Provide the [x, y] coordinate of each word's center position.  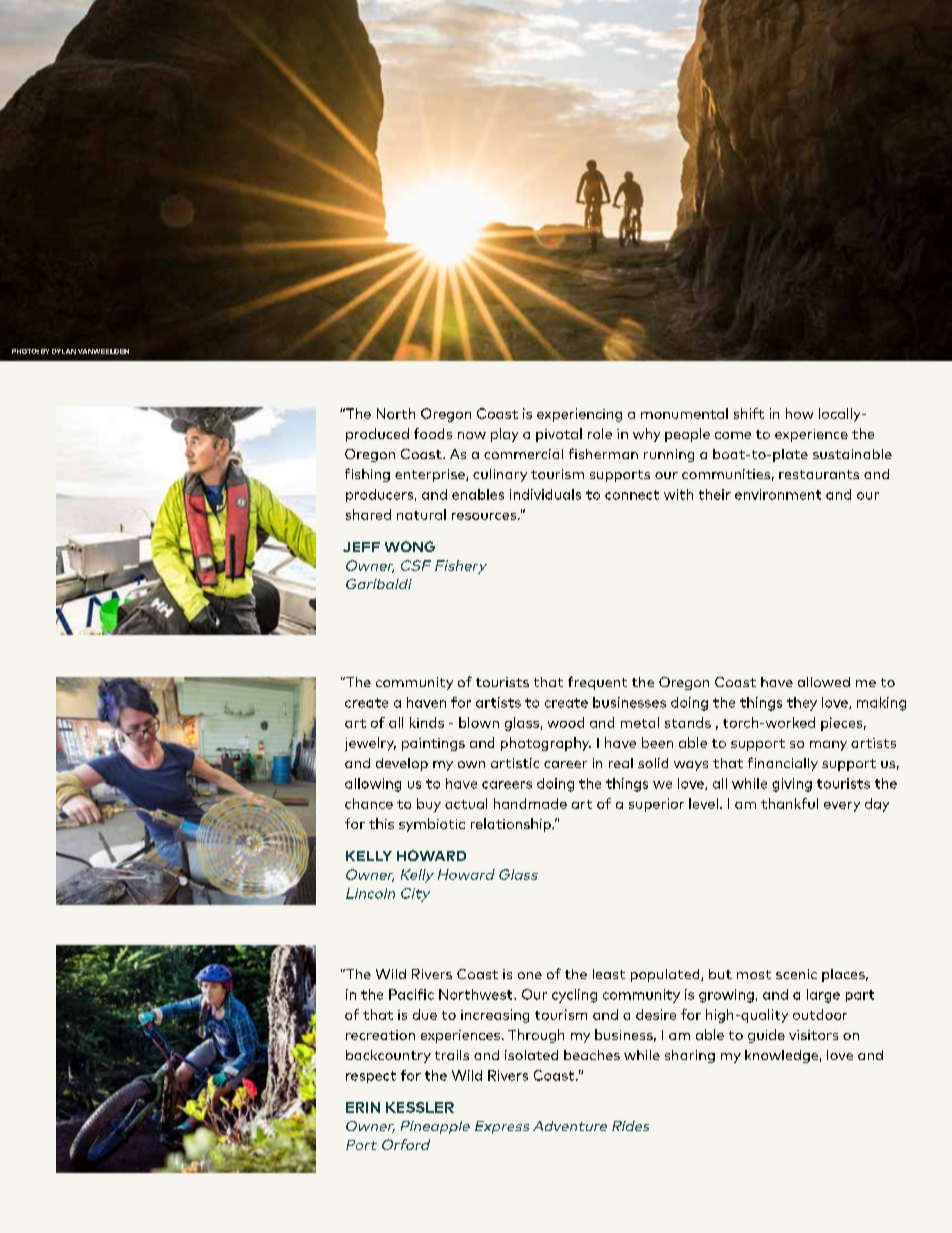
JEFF [361, 547]
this [381, 823]
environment [778, 494]
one [530, 975]
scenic [796, 974]
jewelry [370, 744]
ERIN [363, 1107]
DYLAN [64, 351]
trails [452, 1055]
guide [766, 1036]
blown [479, 722]
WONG [410, 546]
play [504, 435]
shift [749, 413]
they [802, 704]
